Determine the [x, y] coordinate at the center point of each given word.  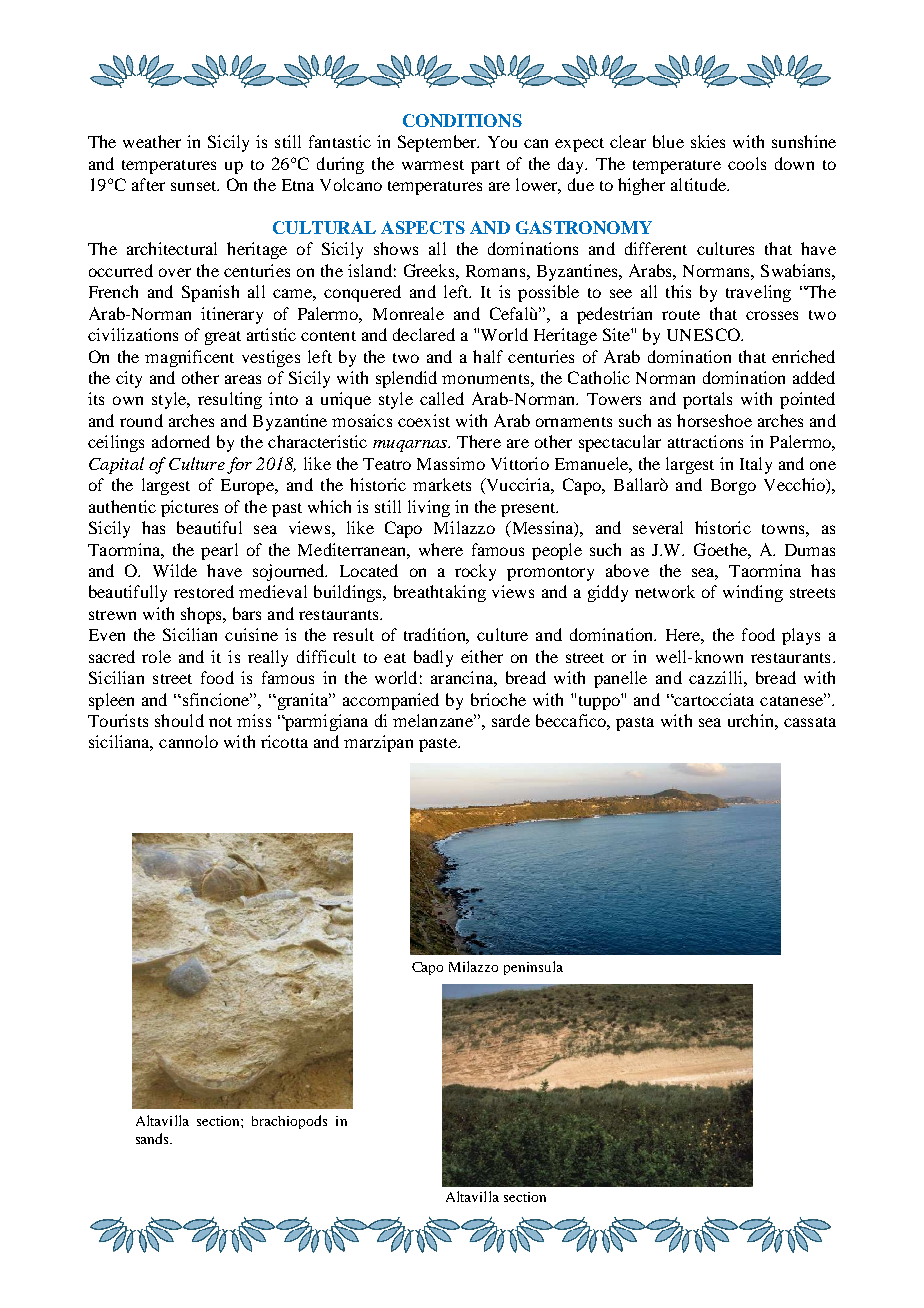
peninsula [533, 968]
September [438, 143]
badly [433, 658]
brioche [498, 699]
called [442, 398]
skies [708, 141]
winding [753, 593]
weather [152, 141]
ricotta [284, 741]
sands [153, 1138]
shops [202, 615]
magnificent [189, 358]
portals [707, 400]
